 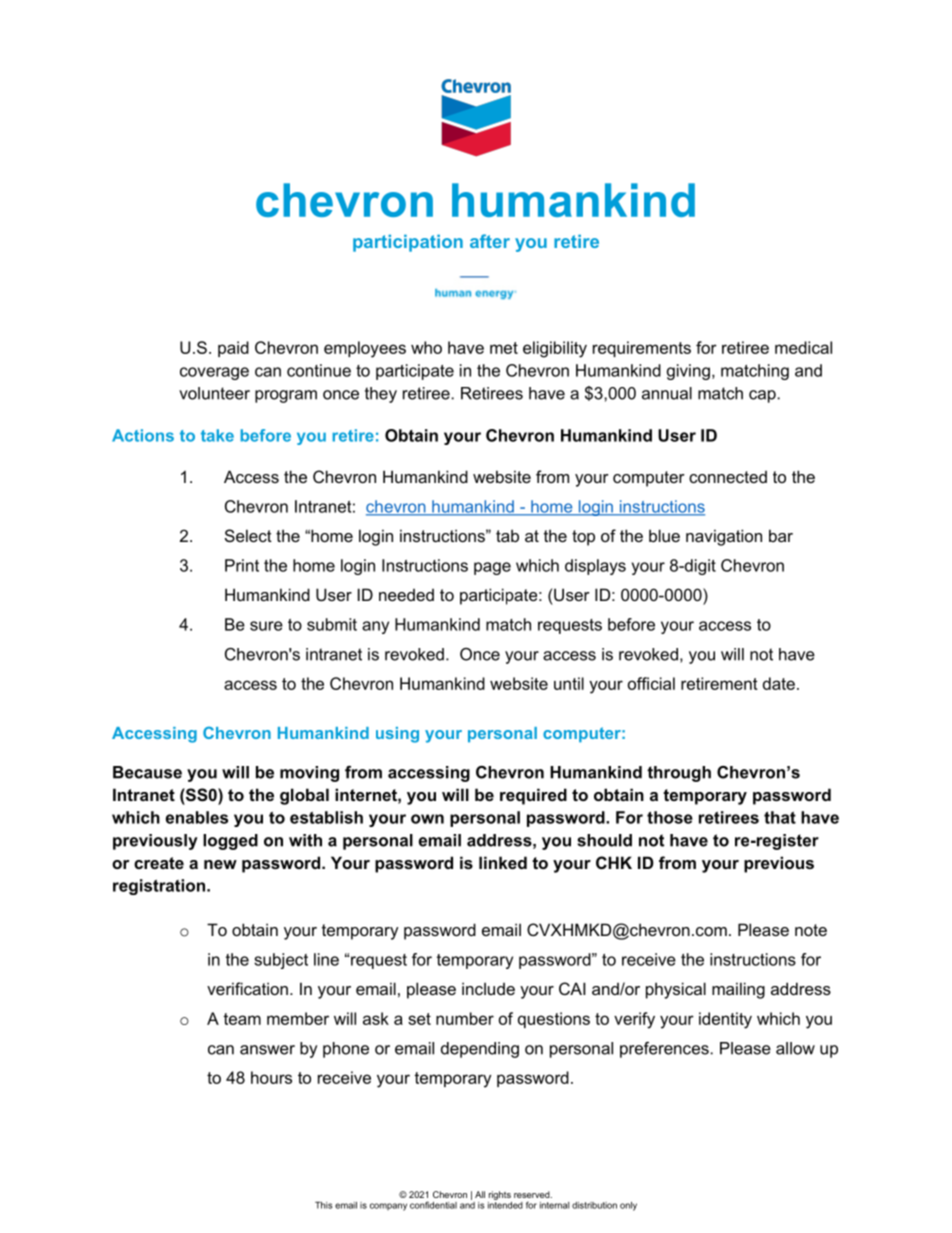 What do you see at coordinates (147, 772) in the screenshot?
I see `Because` at bounding box center [147, 772].
